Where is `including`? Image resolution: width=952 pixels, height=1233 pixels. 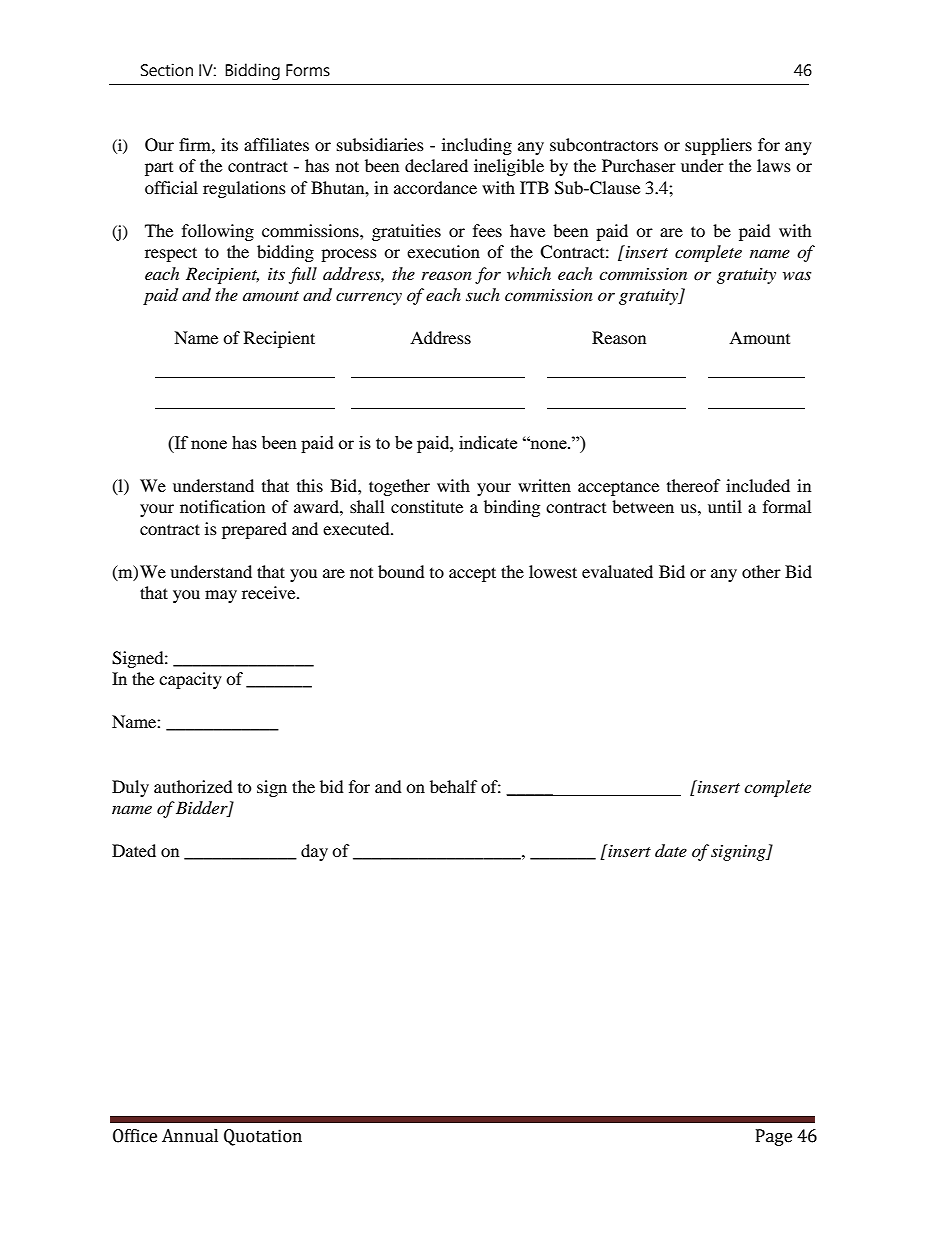
including is located at coordinates (477, 146).
